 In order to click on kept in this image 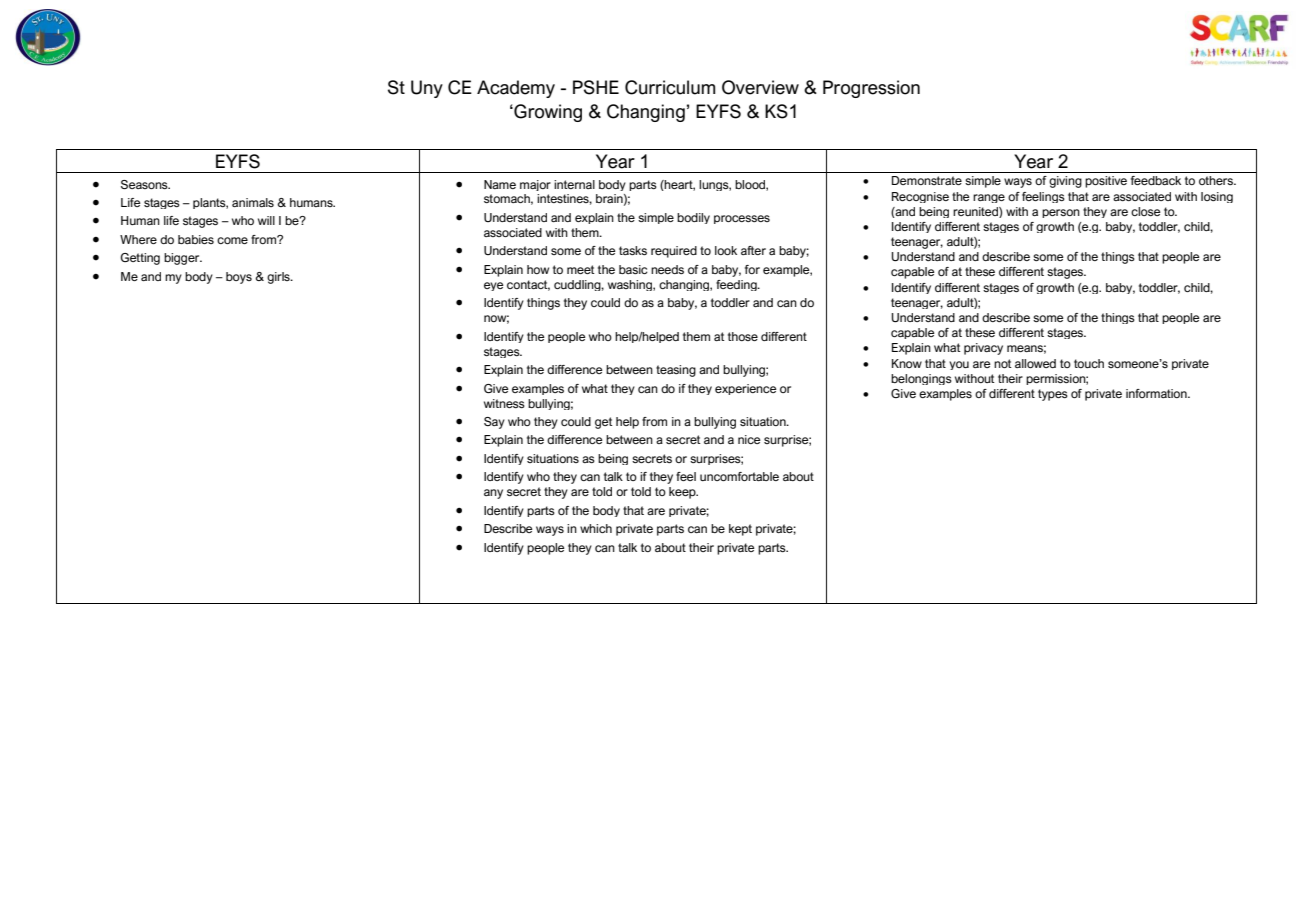, I will do `click(740, 530)`.
